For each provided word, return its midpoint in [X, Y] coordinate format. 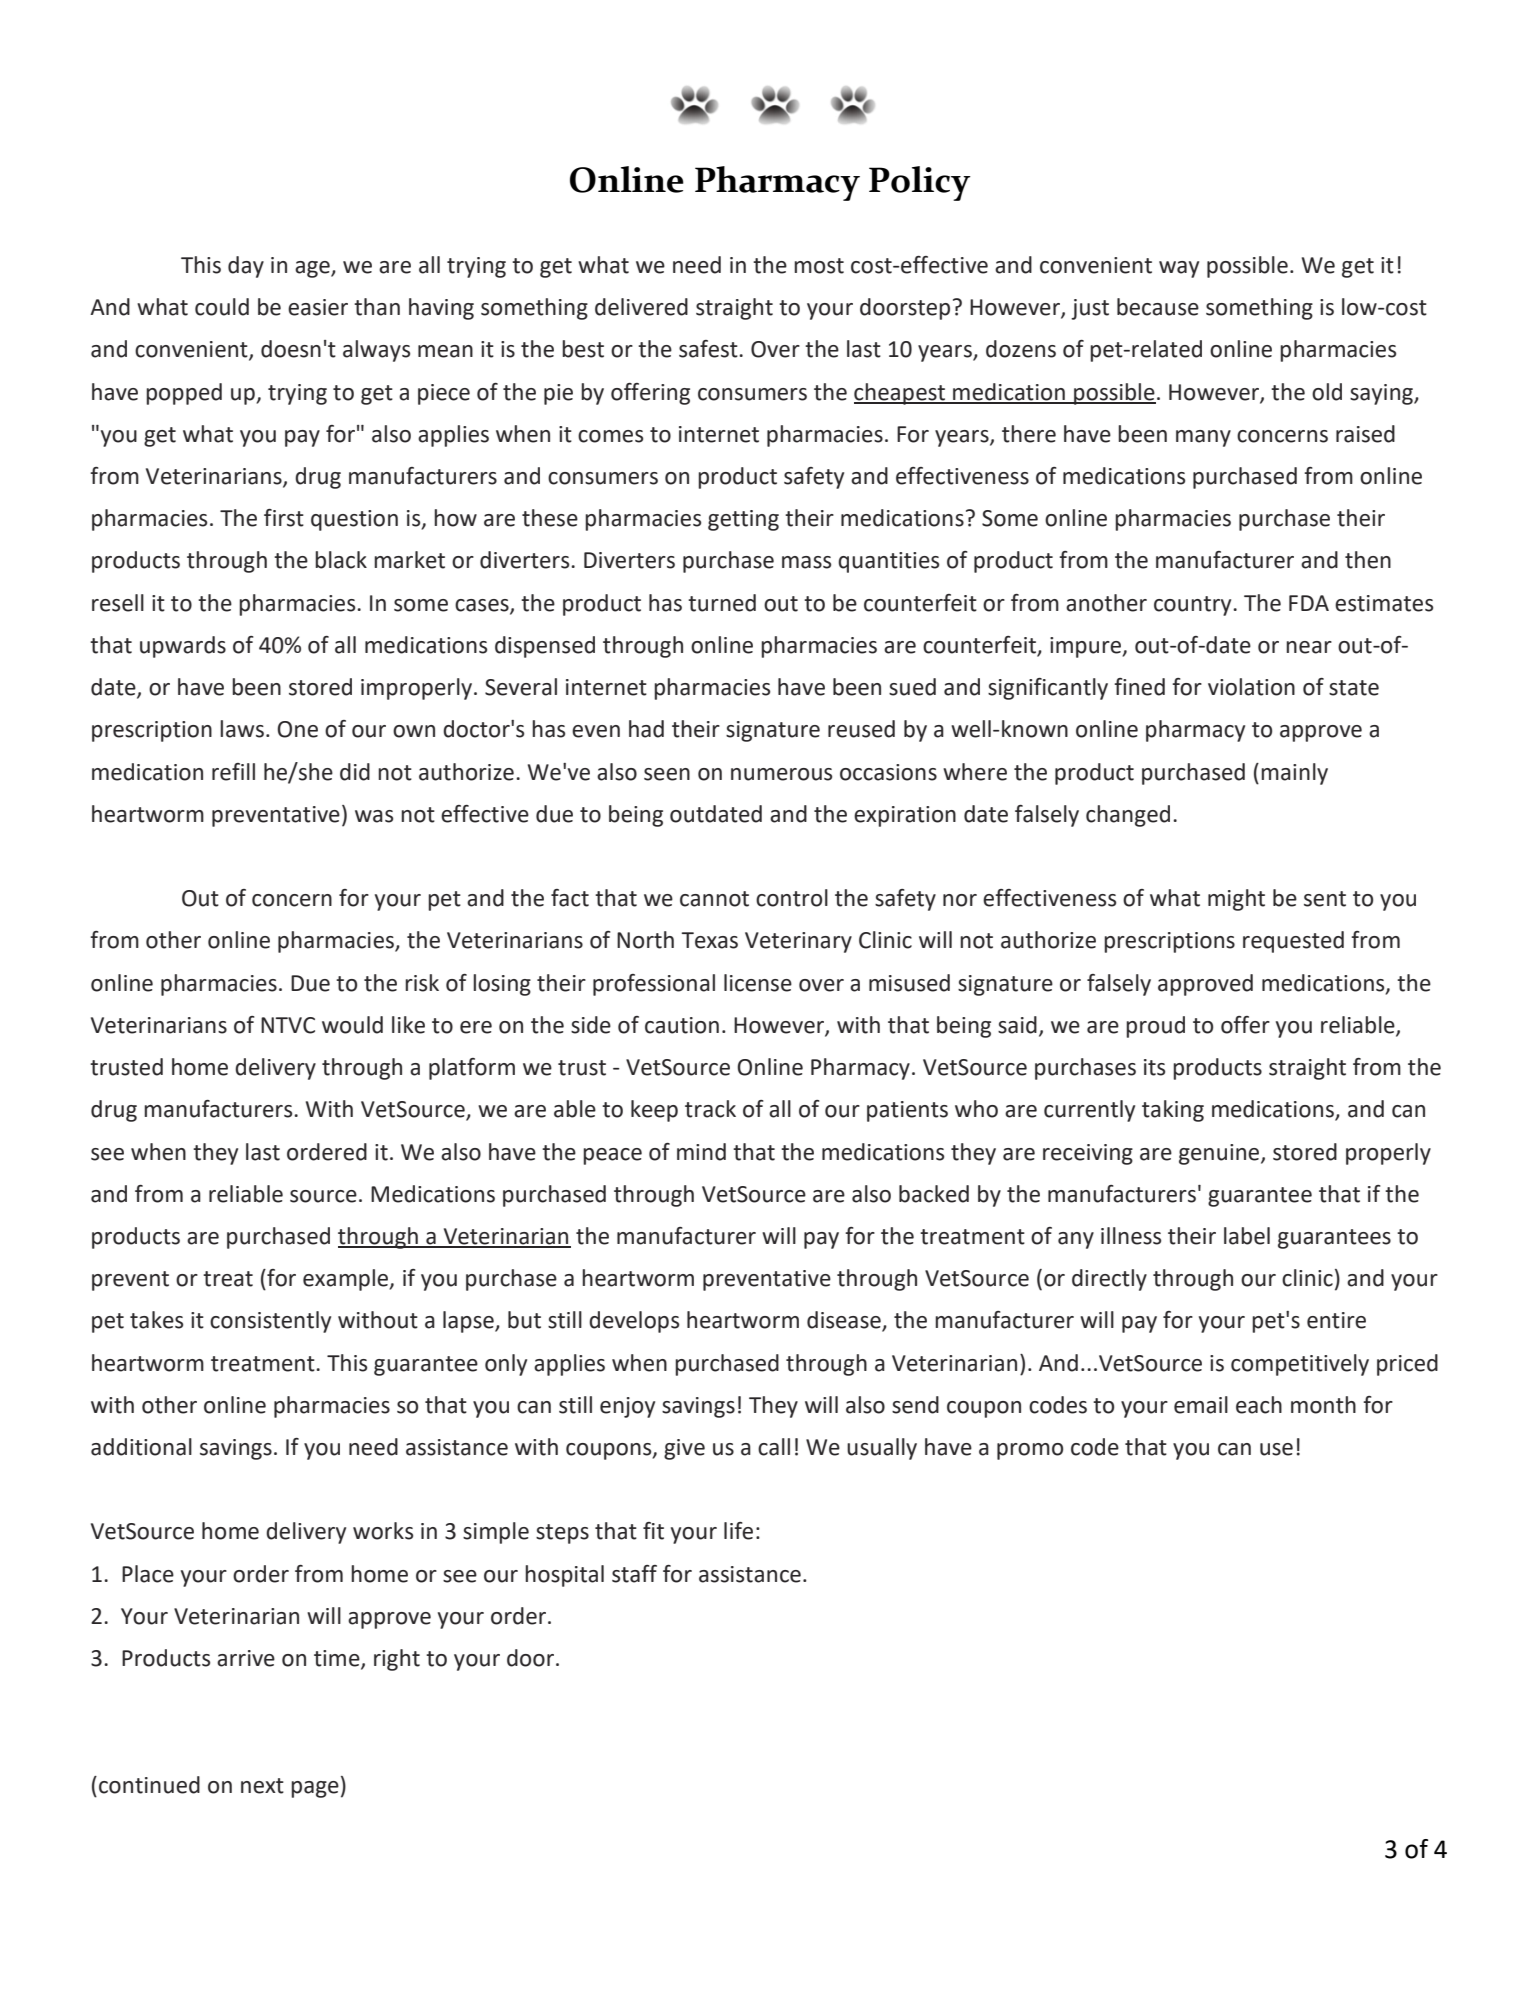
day [246, 267]
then [1368, 560]
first [284, 518]
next [262, 1786]
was [374, 816]
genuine [1220, 1154]
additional [141, 1447]
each [1259, 1405]
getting [743, 520]
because [1158, 307]
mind [701, 1152]
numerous [781, 774]
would [352, 1025]
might [1236, 900]
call [774, 1447]
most [819, 266]
